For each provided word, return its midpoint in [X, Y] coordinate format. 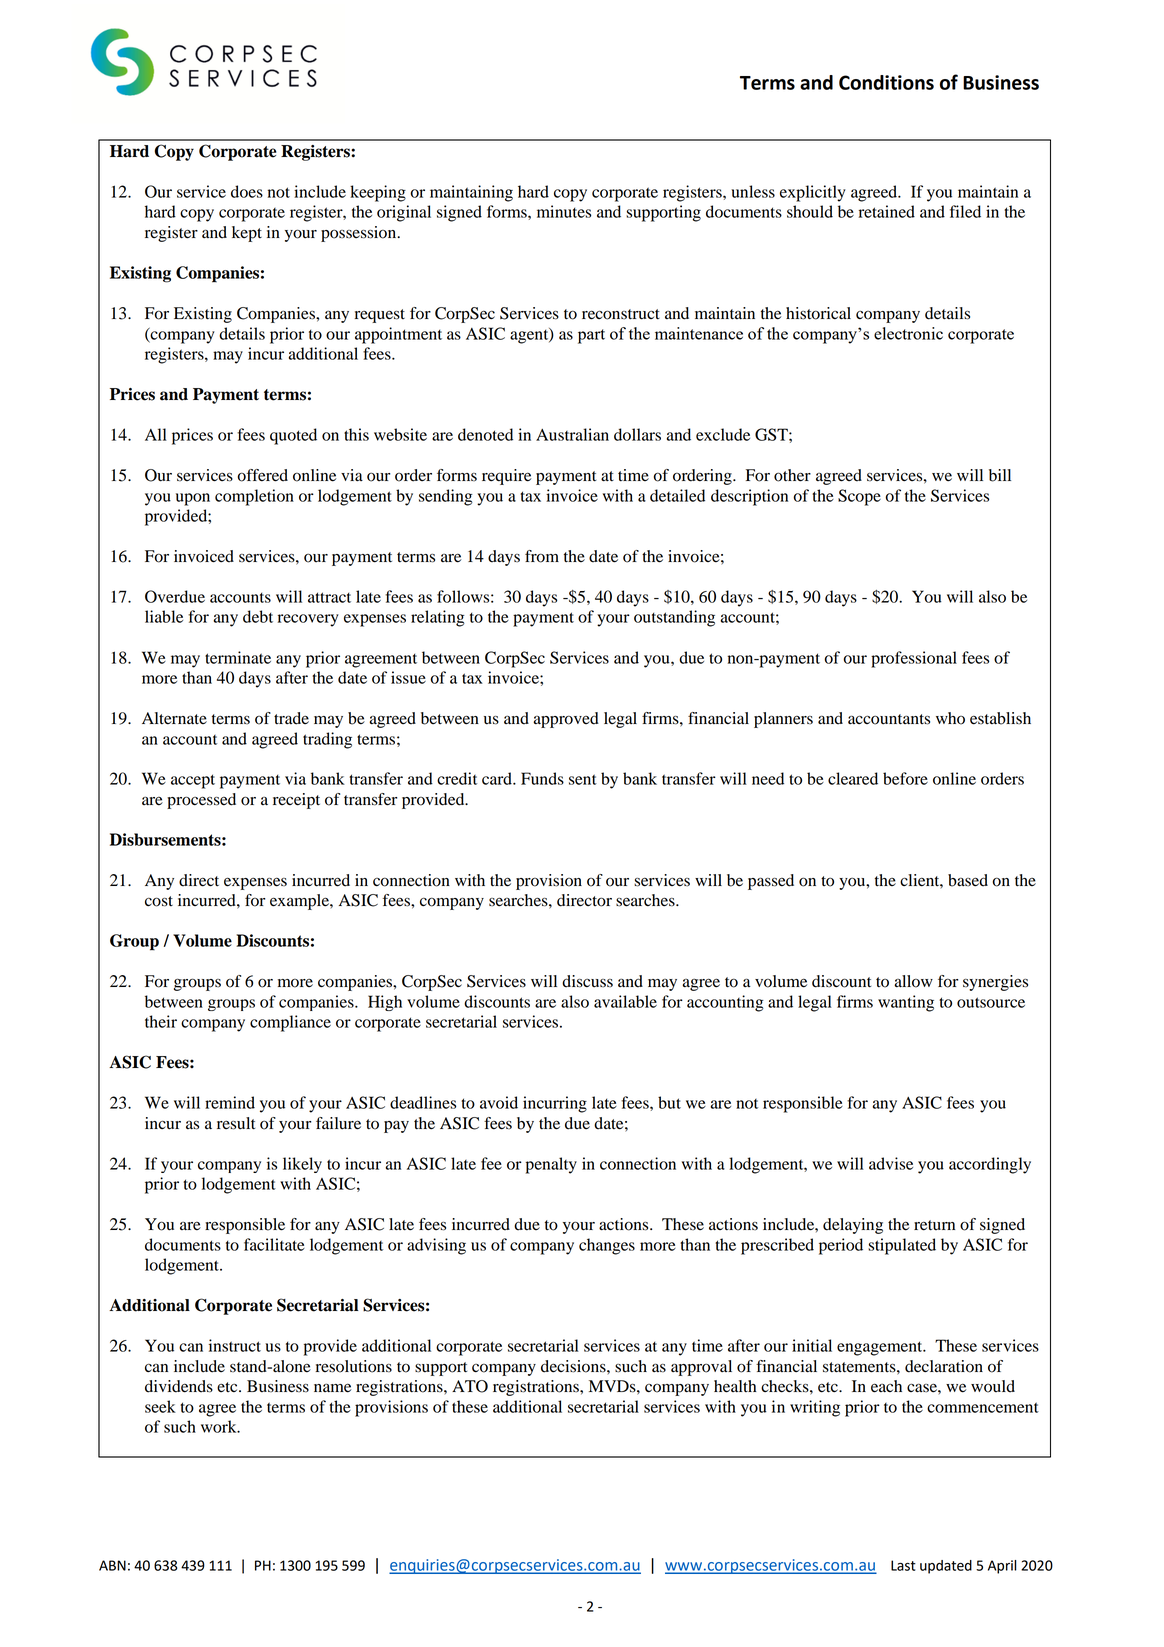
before [905, 778]
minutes [564, 211]
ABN [112, 1565]
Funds [542, 778]
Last [903, 1565]
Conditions [886, 82]
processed [201, 801]
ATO [470, 1386]
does [247, 191]
